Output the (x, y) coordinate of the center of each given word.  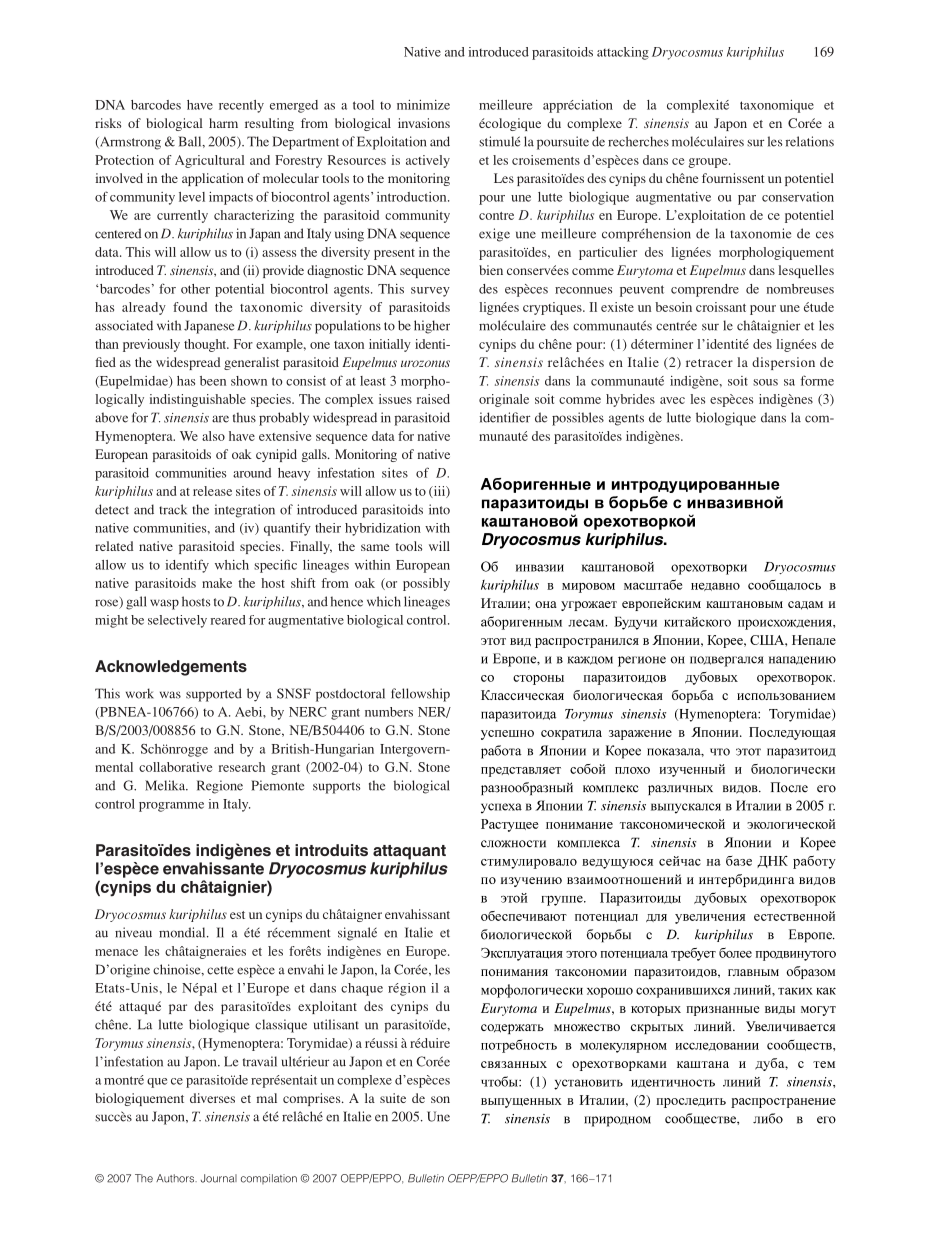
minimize (423, 105)
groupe (709, 163)
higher (432, 327)
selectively (177, 621)
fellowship (420, 695)
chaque (362, 989)
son (440, 1099)
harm (223, 123)
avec (672, 400)
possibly (426, 584)
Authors (176, 1178)
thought (206, 345)
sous (765, 382)
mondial (183, 932)
